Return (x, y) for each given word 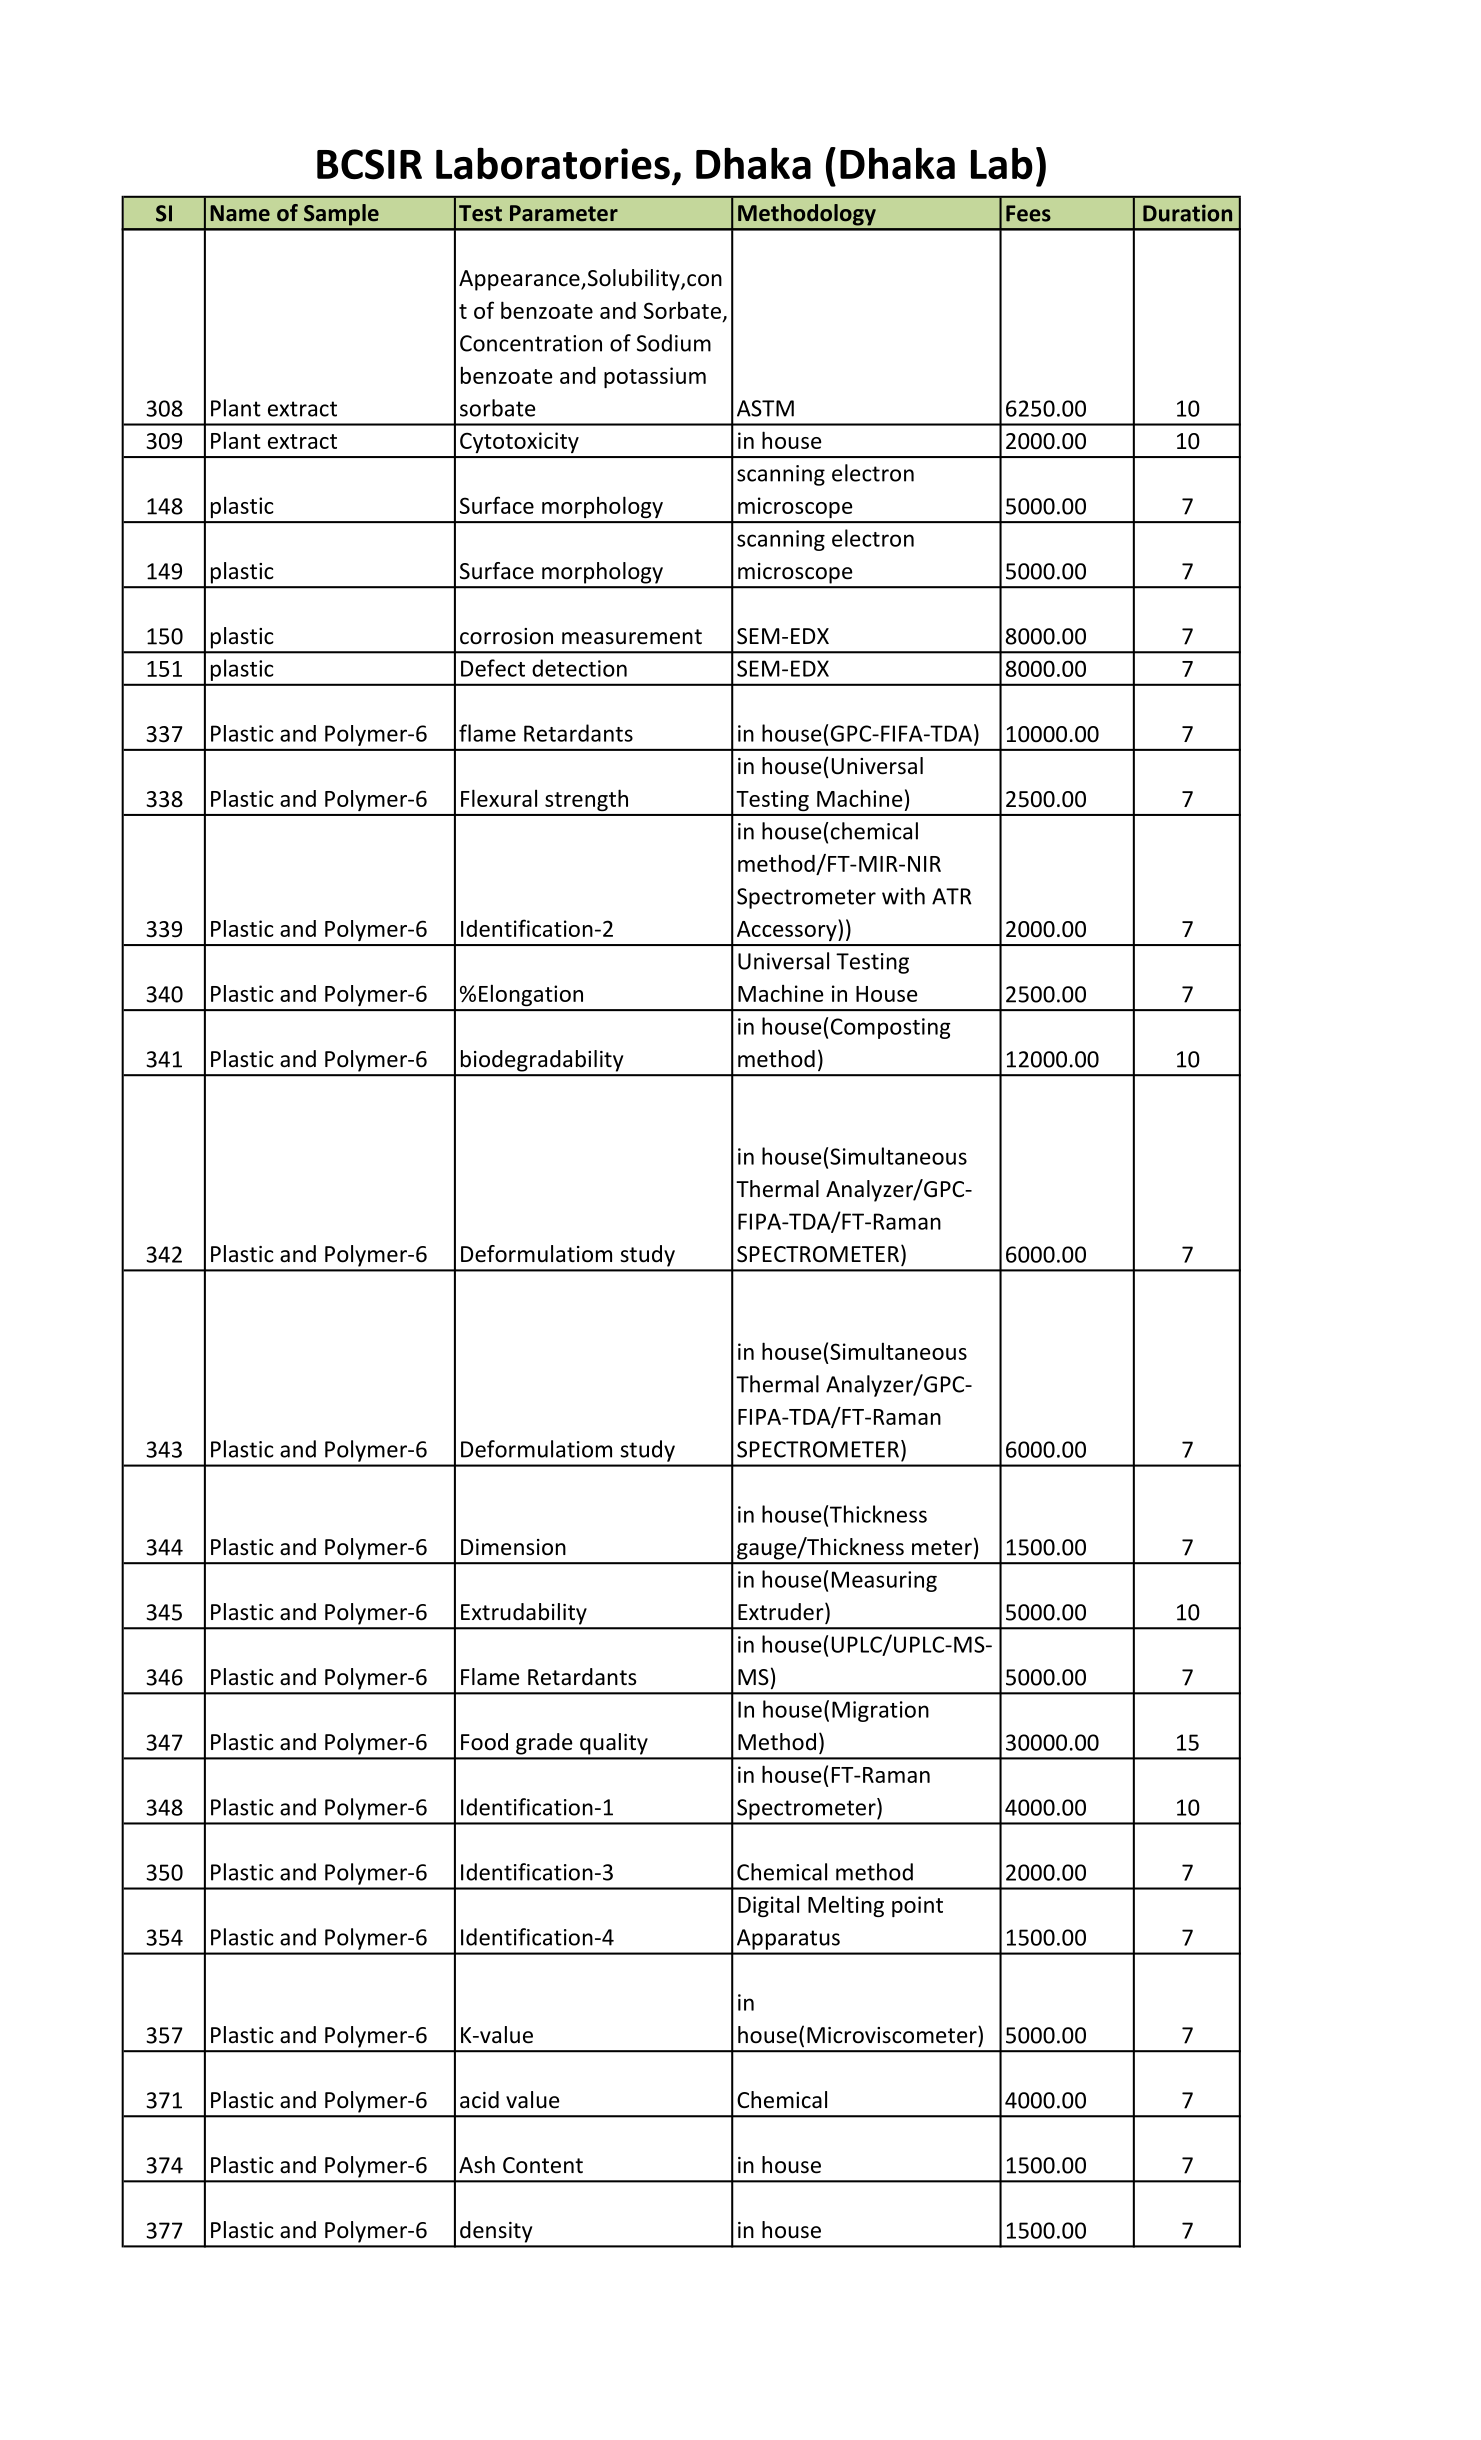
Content (543, 2165)
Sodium (674, 343)
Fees (1028, 213)
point (917, 1906)
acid (479, 2100)
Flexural (499, 798)
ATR (952, 896)
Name (240, 213)
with (903, 896)
